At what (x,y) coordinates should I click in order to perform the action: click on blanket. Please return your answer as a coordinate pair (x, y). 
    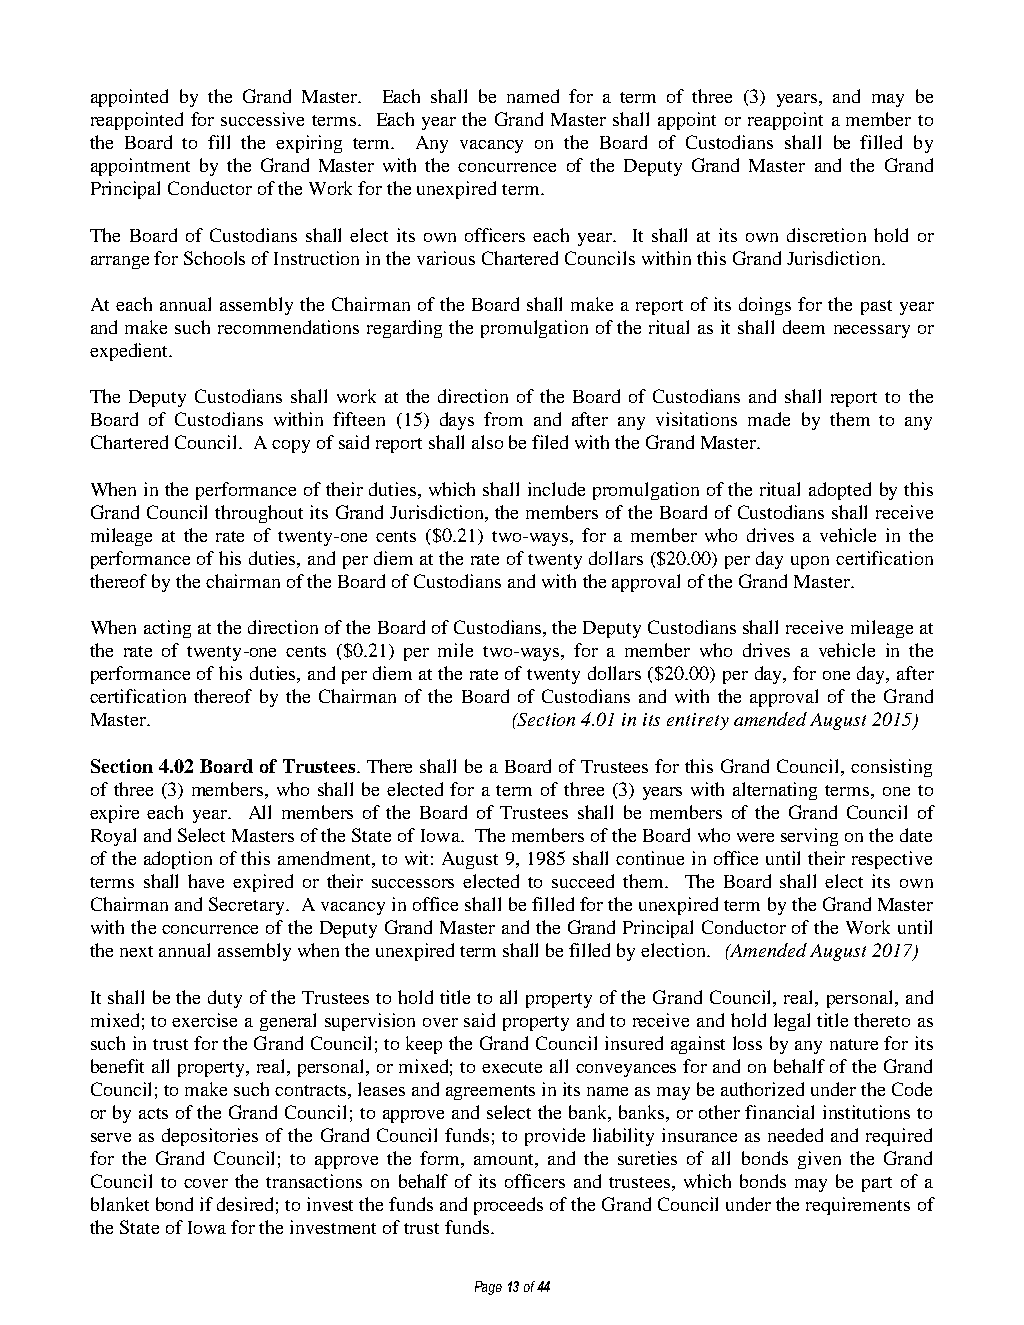
    Looking at the image, I should click on (120, 1204).
